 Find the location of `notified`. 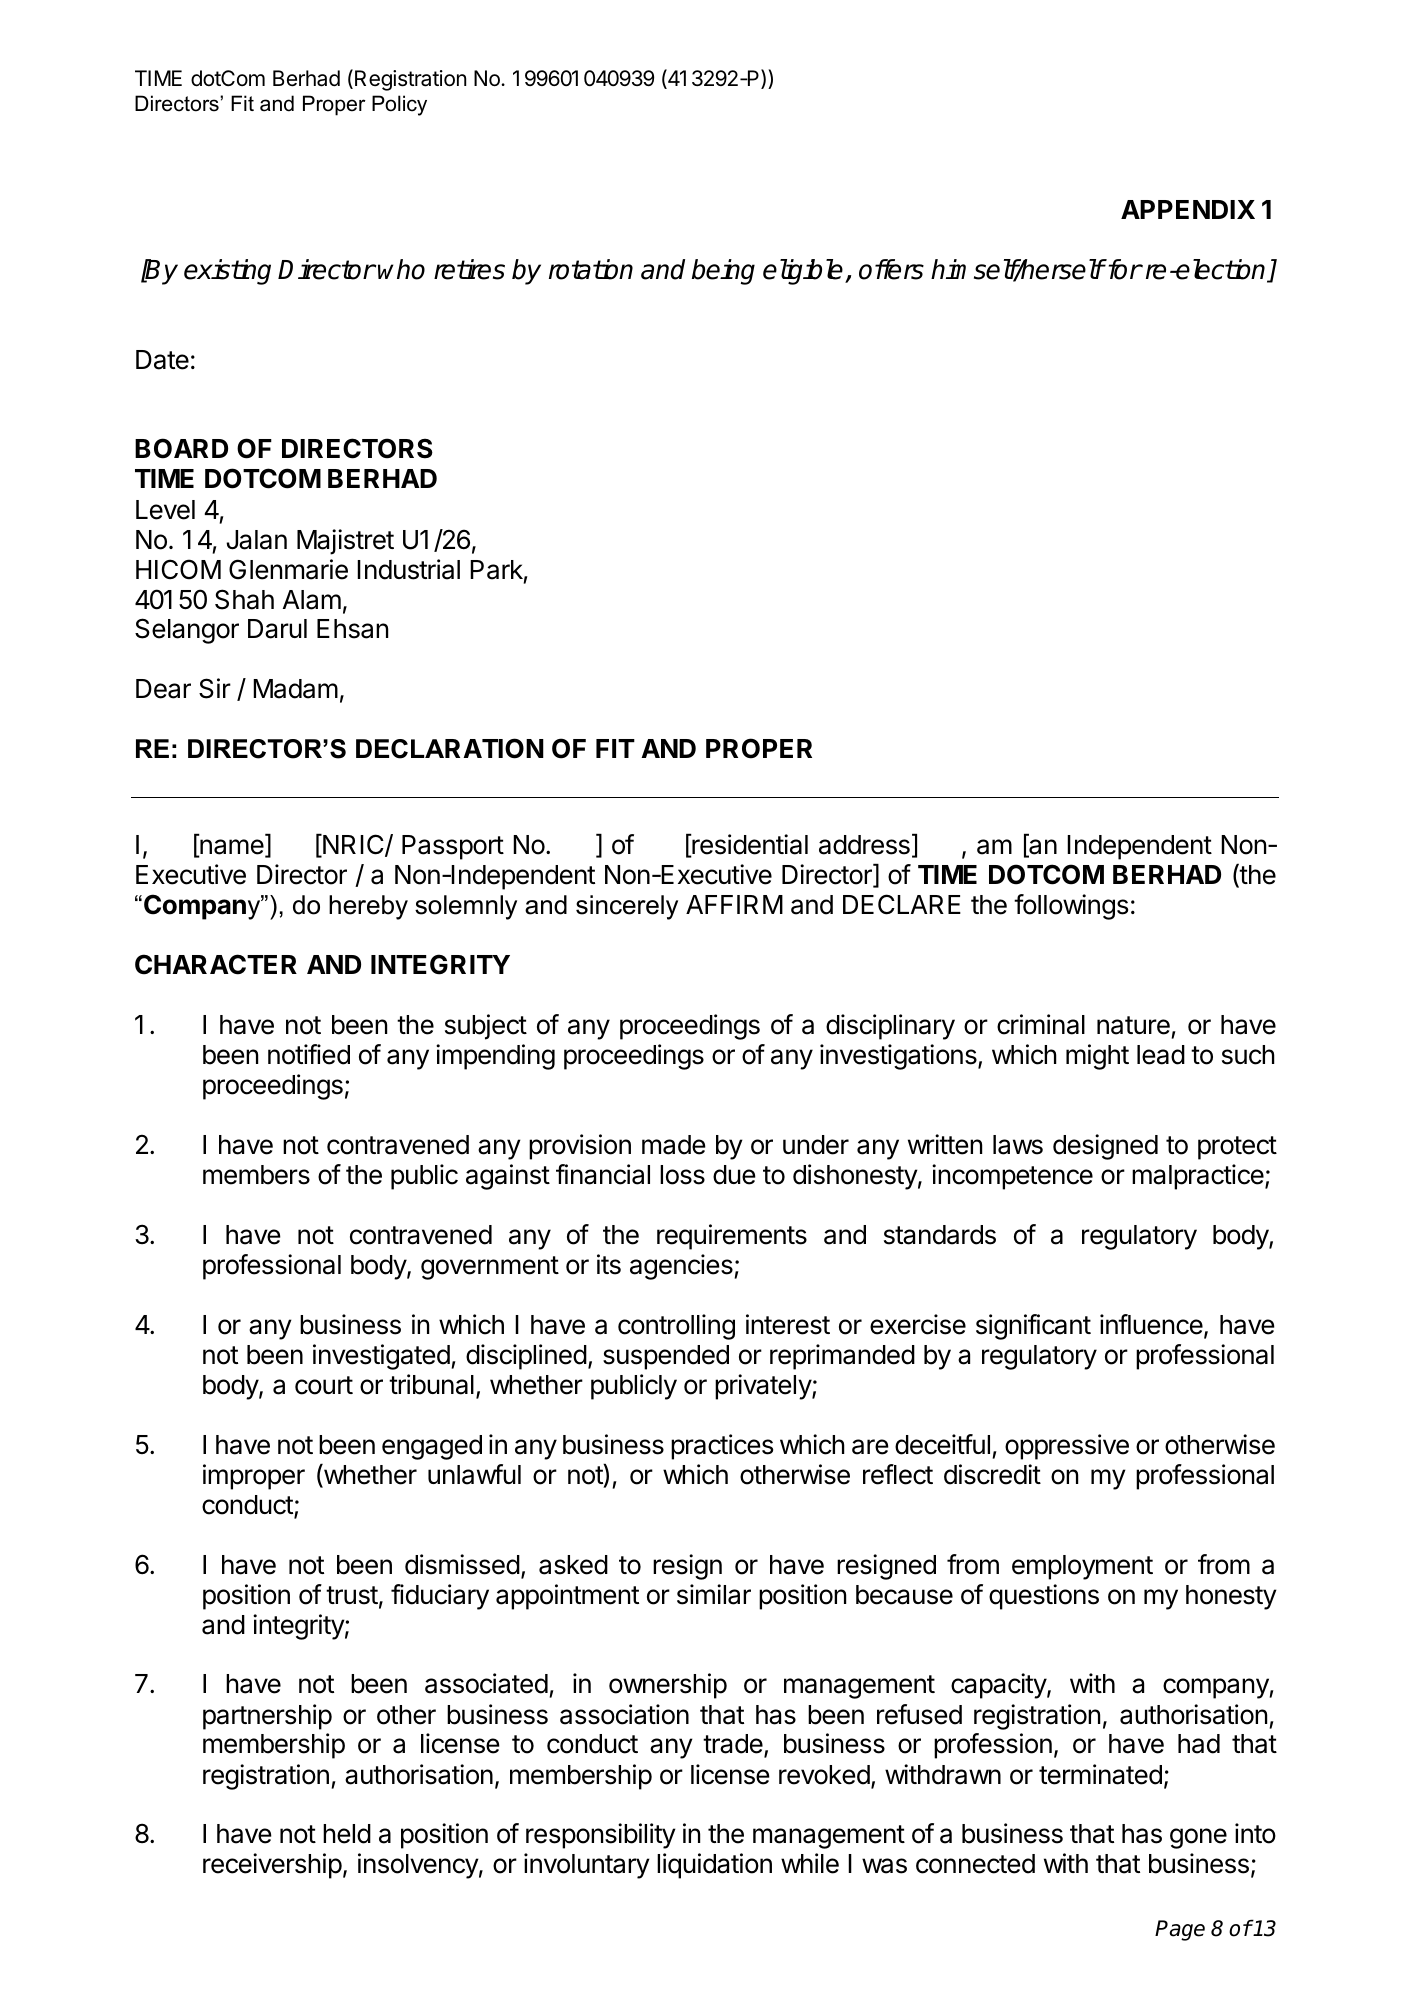

notified is located at coordinates (309, 1054).
